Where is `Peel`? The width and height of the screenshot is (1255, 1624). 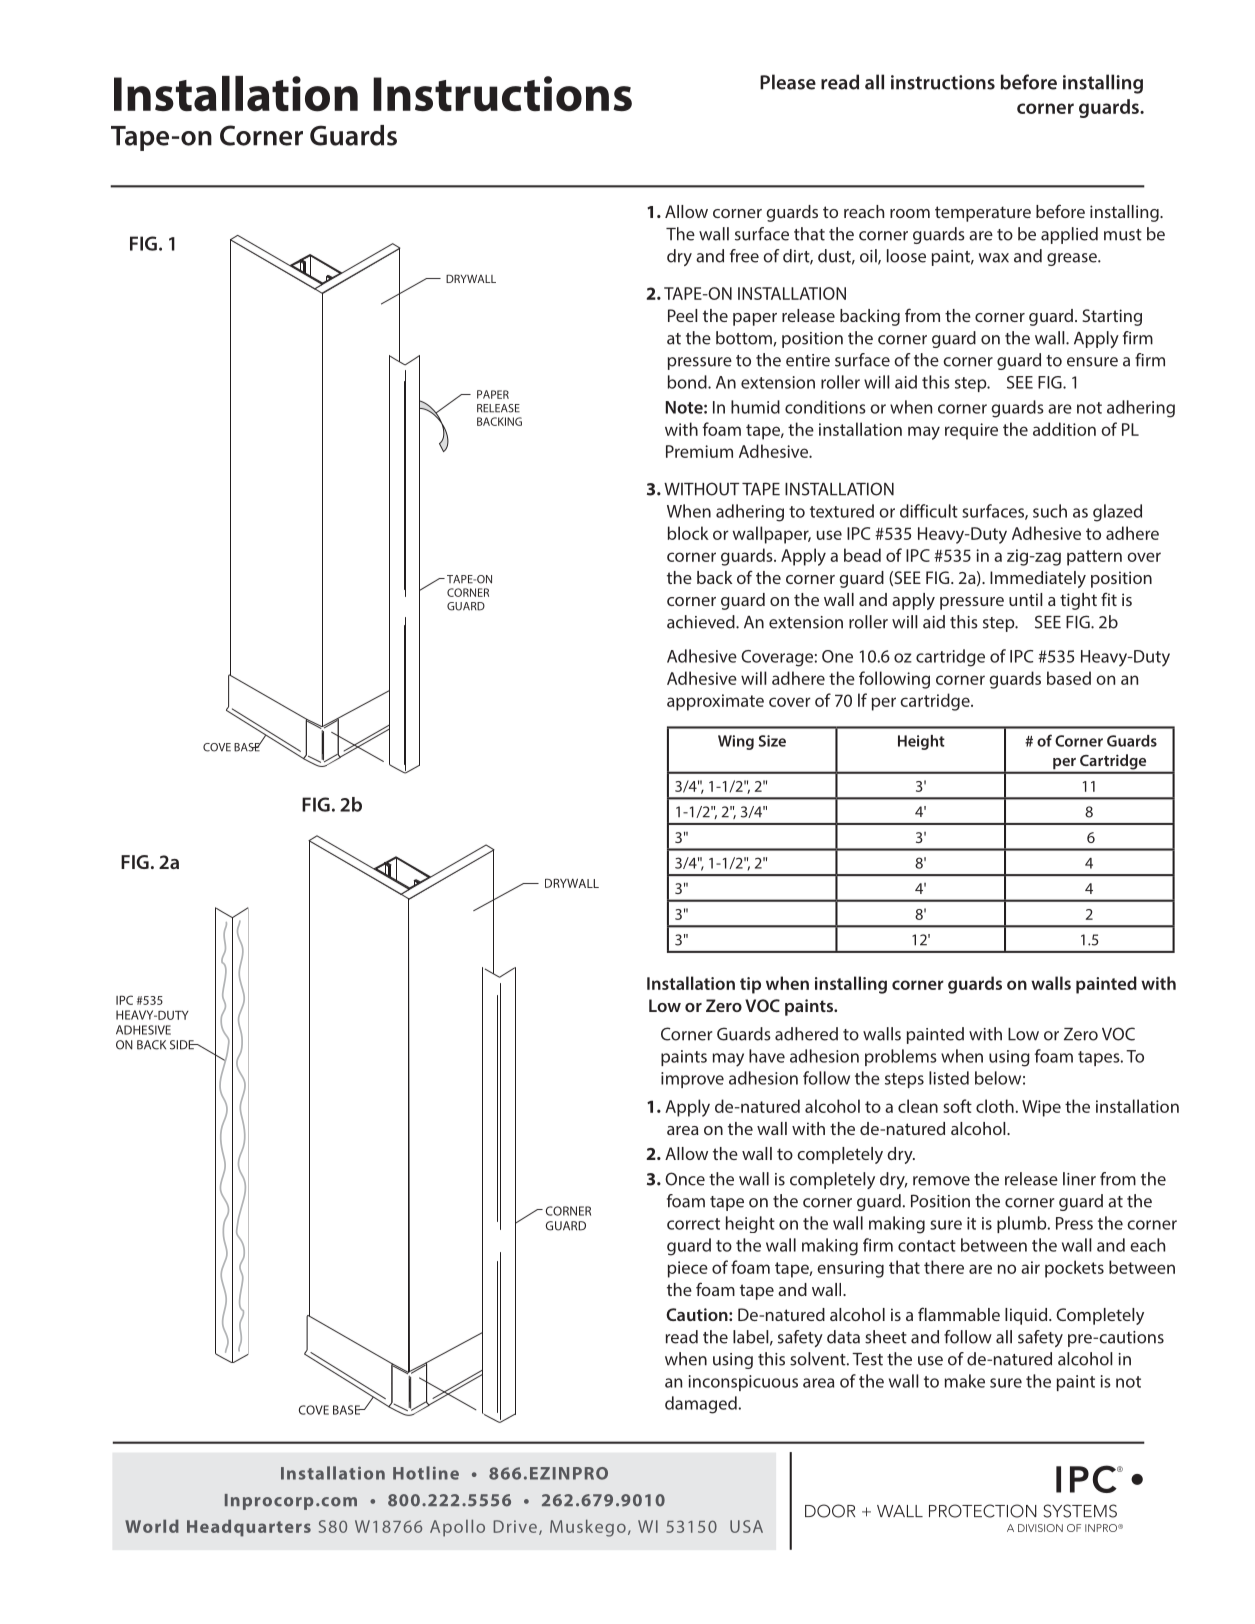
Peel is located at coordinates (682, 315).
